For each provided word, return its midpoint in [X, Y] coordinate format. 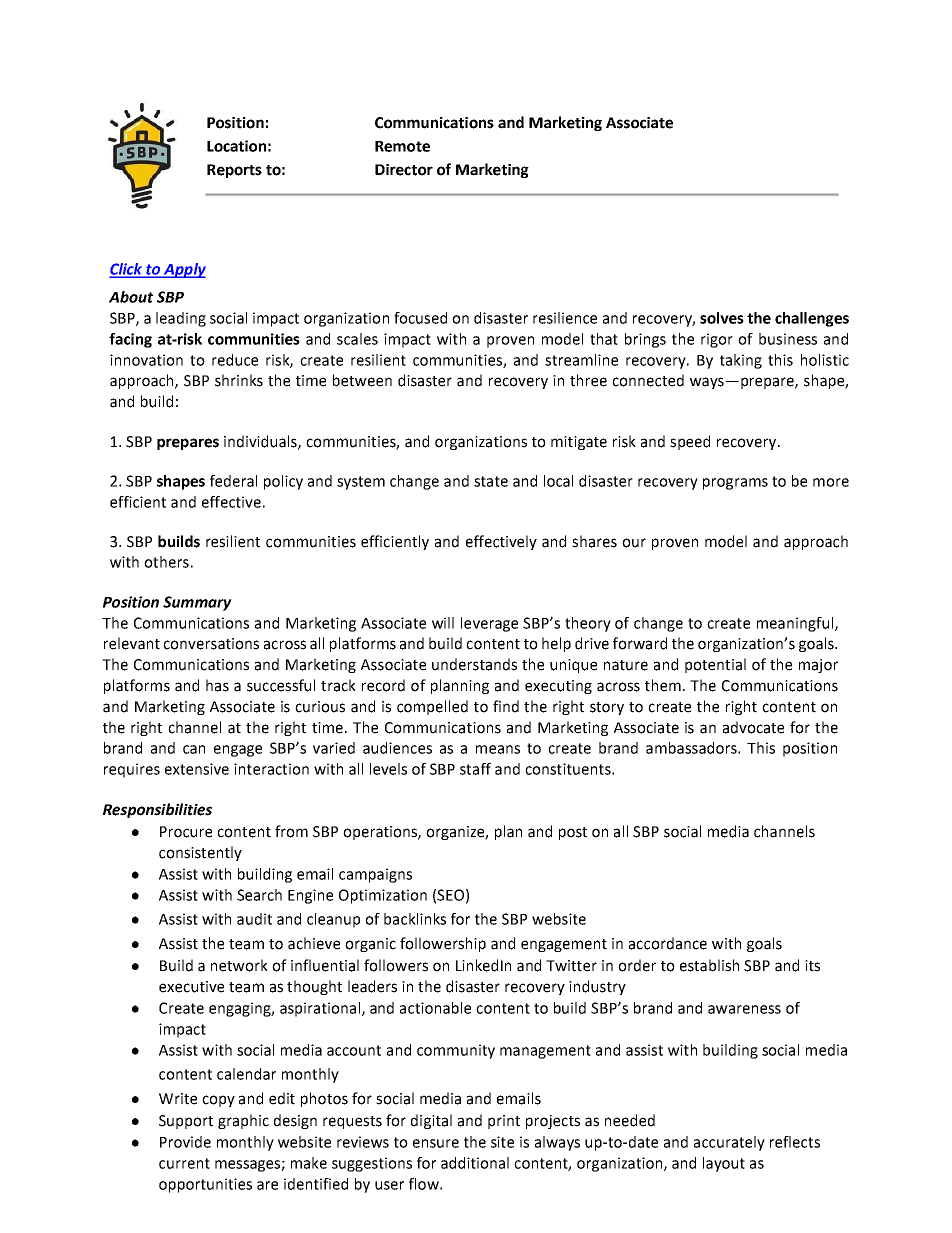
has [217, 685]
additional [475, 1163]
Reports [234, 171]
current [184, 1163]
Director [404, 170]
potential [715, 665]
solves [722, 318]
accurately [729, 1143]
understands [474, 664]
